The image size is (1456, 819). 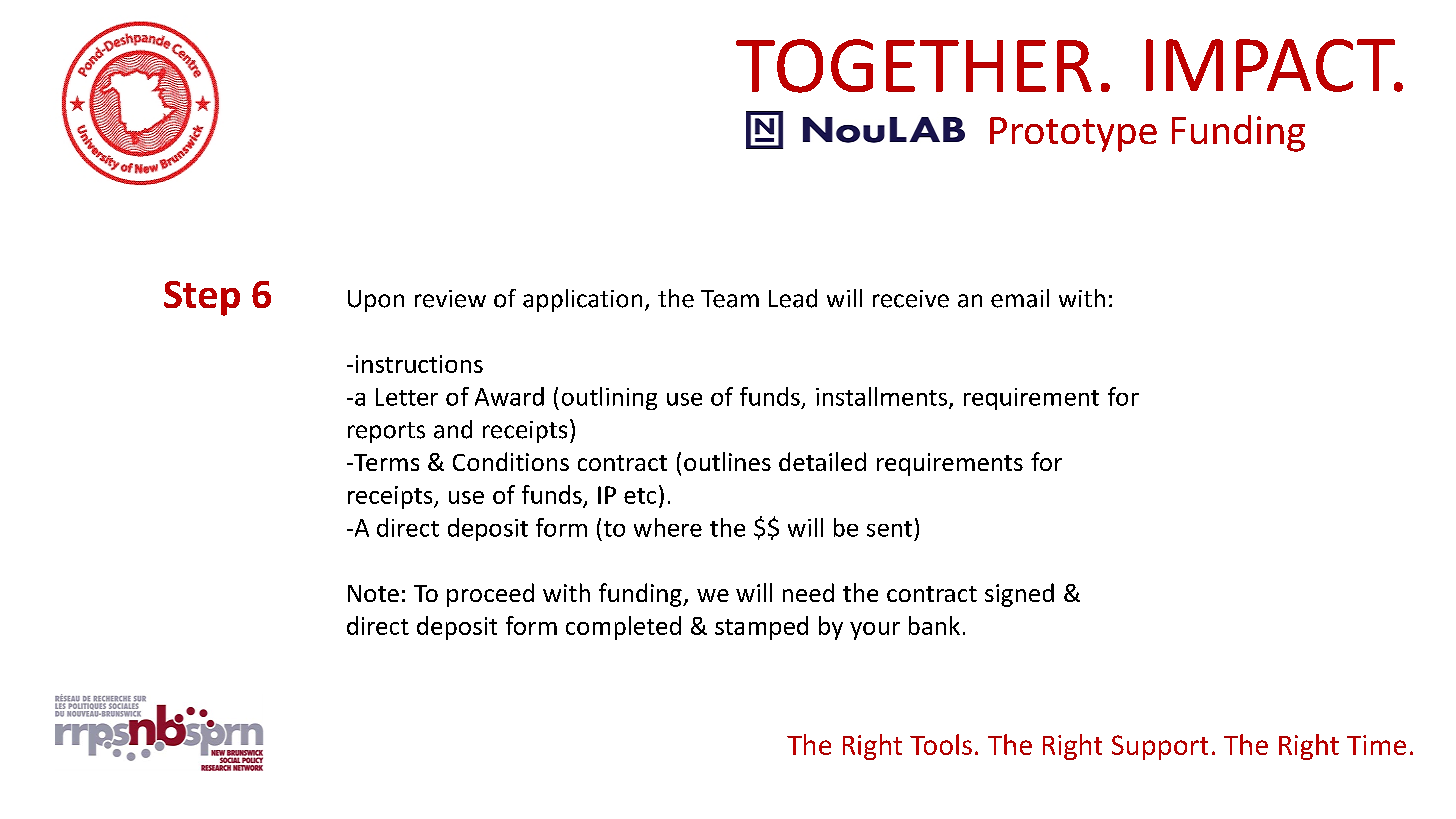 What do you see at coordinates (941, 744) in the screenshot?
I see `Tools` at bounding box center [941, 744].
